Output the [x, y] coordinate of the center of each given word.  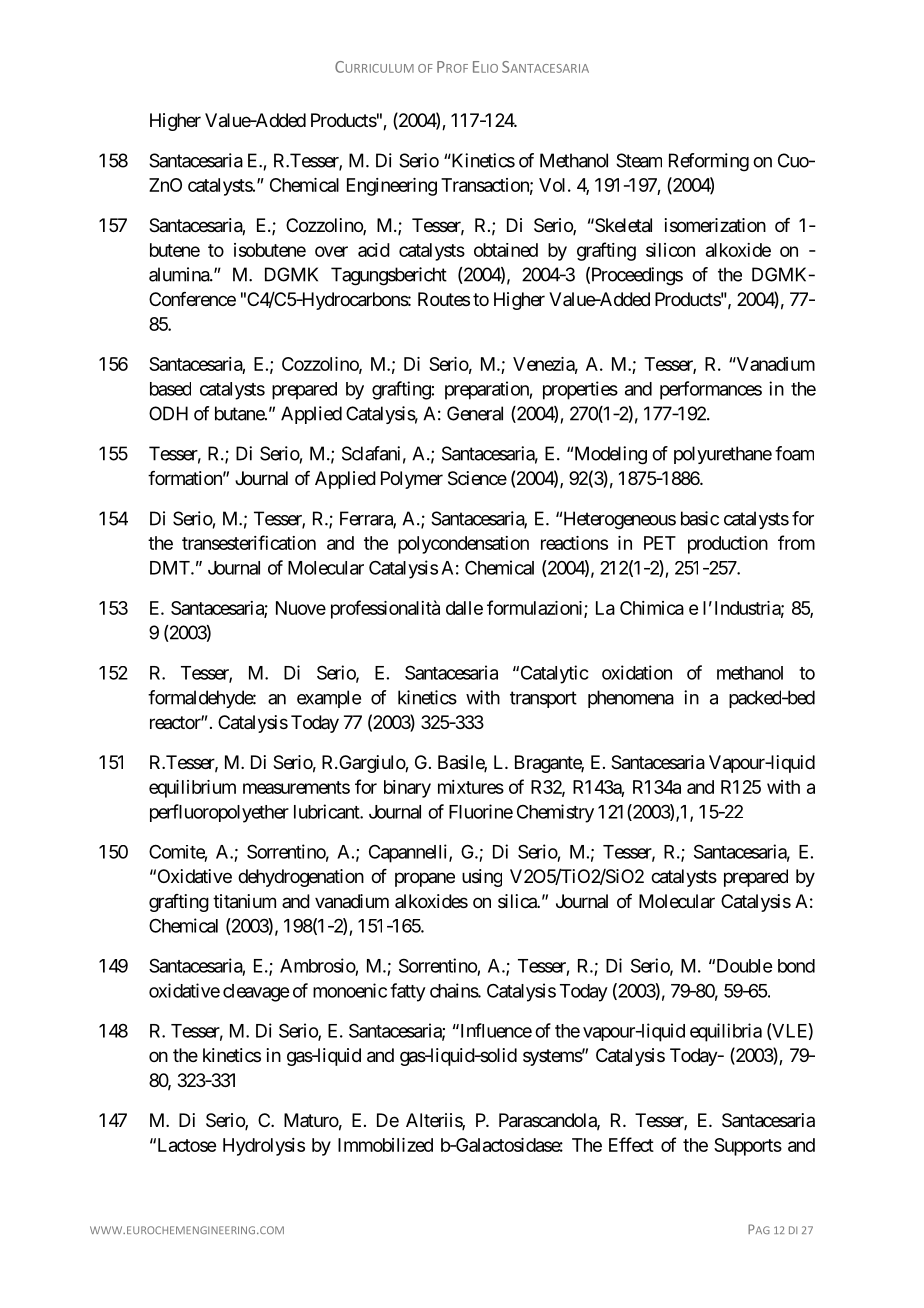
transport [543, 699]
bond [796, 966]
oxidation [637, 672]
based [170, 389]
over [331, 251]
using [482, 878]
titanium [244, 901]
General [475, 413]
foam [794, 453]
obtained [506, 250]
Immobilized [385, 1145]
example [329, 699]
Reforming [709, 162]
